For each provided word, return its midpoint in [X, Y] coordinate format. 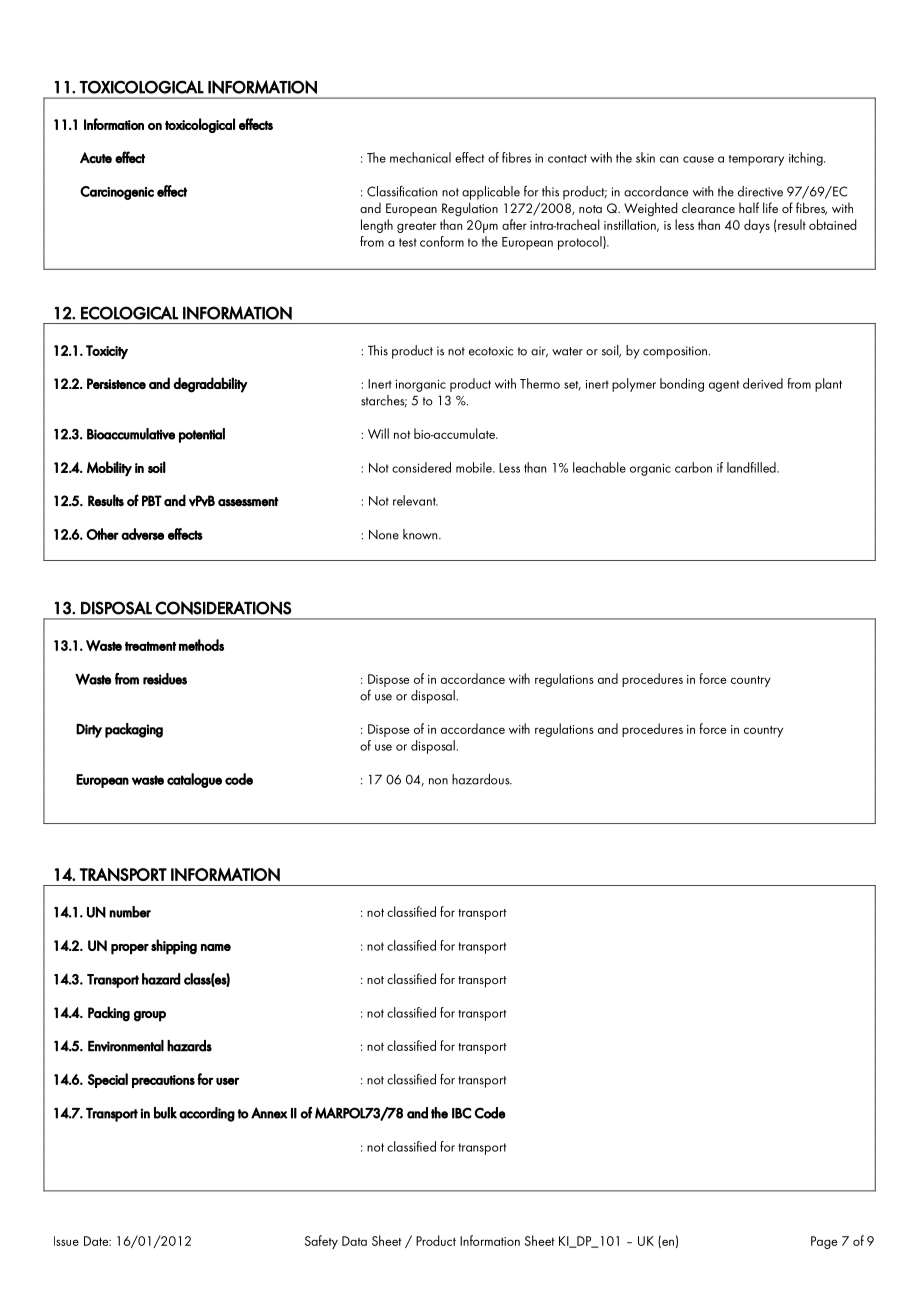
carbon [693, 467]
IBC [462, 1113]
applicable [491, 193]
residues [165, 679]
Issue [66, 1241]
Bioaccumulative [131, 434]
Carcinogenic [117, 193]
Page [824, 1242]
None [384, 535]
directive [760, 191]
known [421, 534]
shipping [174, 947]
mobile [475, 467]
